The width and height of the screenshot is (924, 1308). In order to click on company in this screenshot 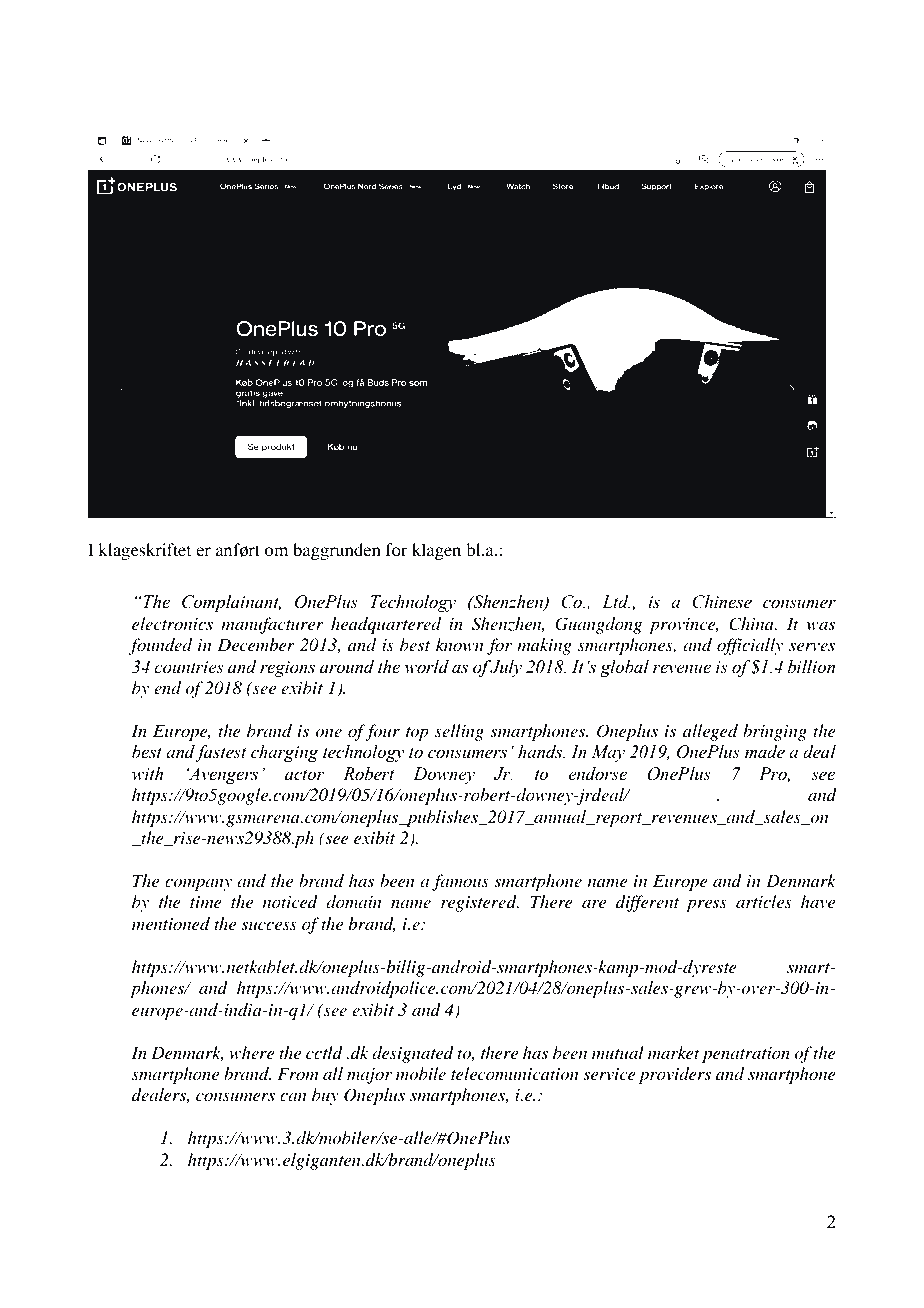, I will do `click(198, 884)`.
